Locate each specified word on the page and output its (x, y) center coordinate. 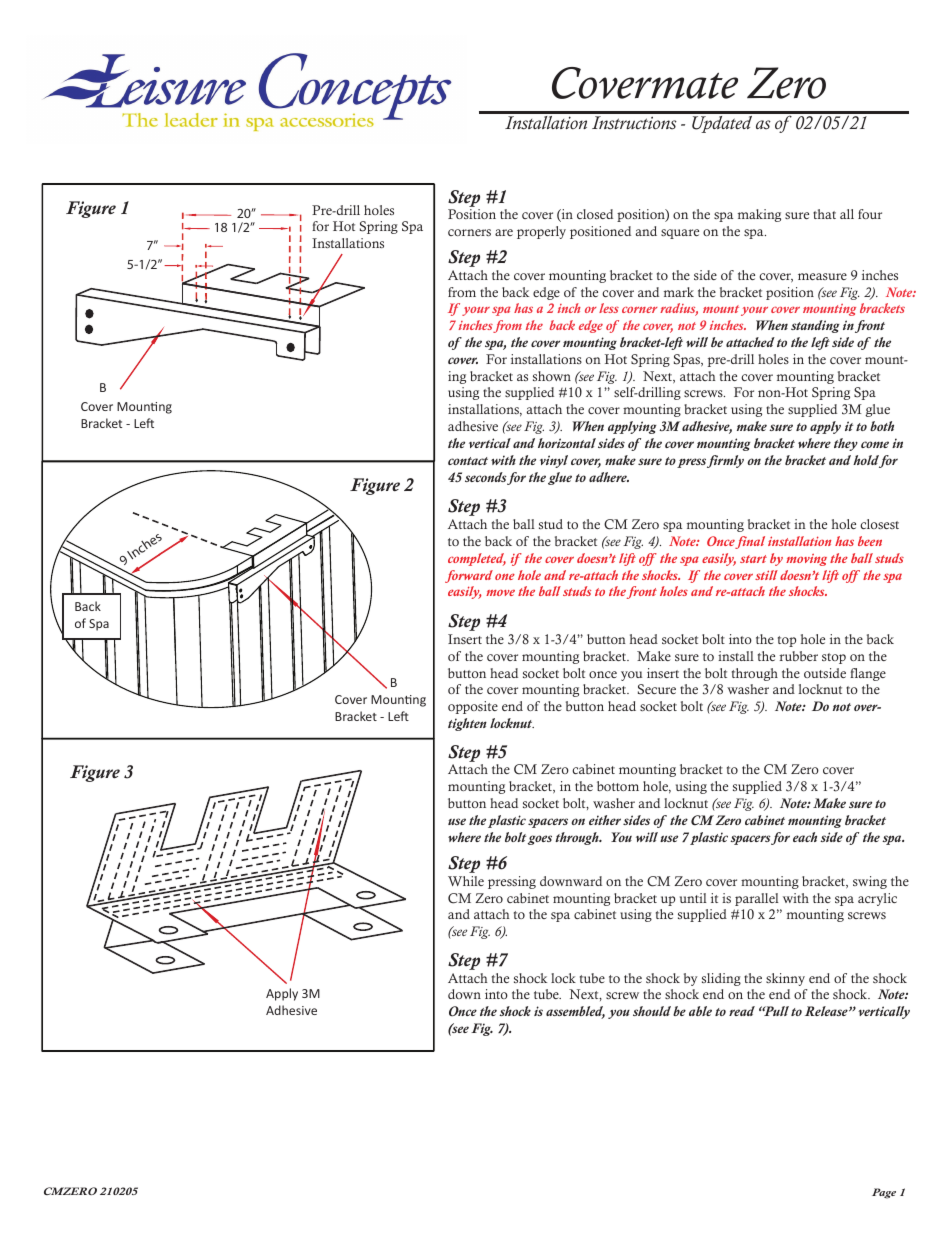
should (652, 1011)
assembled (575, 1012)
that (824, 214)
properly (541, 232)
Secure (657, 689)
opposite (473, 707)
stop (834, 658)
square (680, 234)
